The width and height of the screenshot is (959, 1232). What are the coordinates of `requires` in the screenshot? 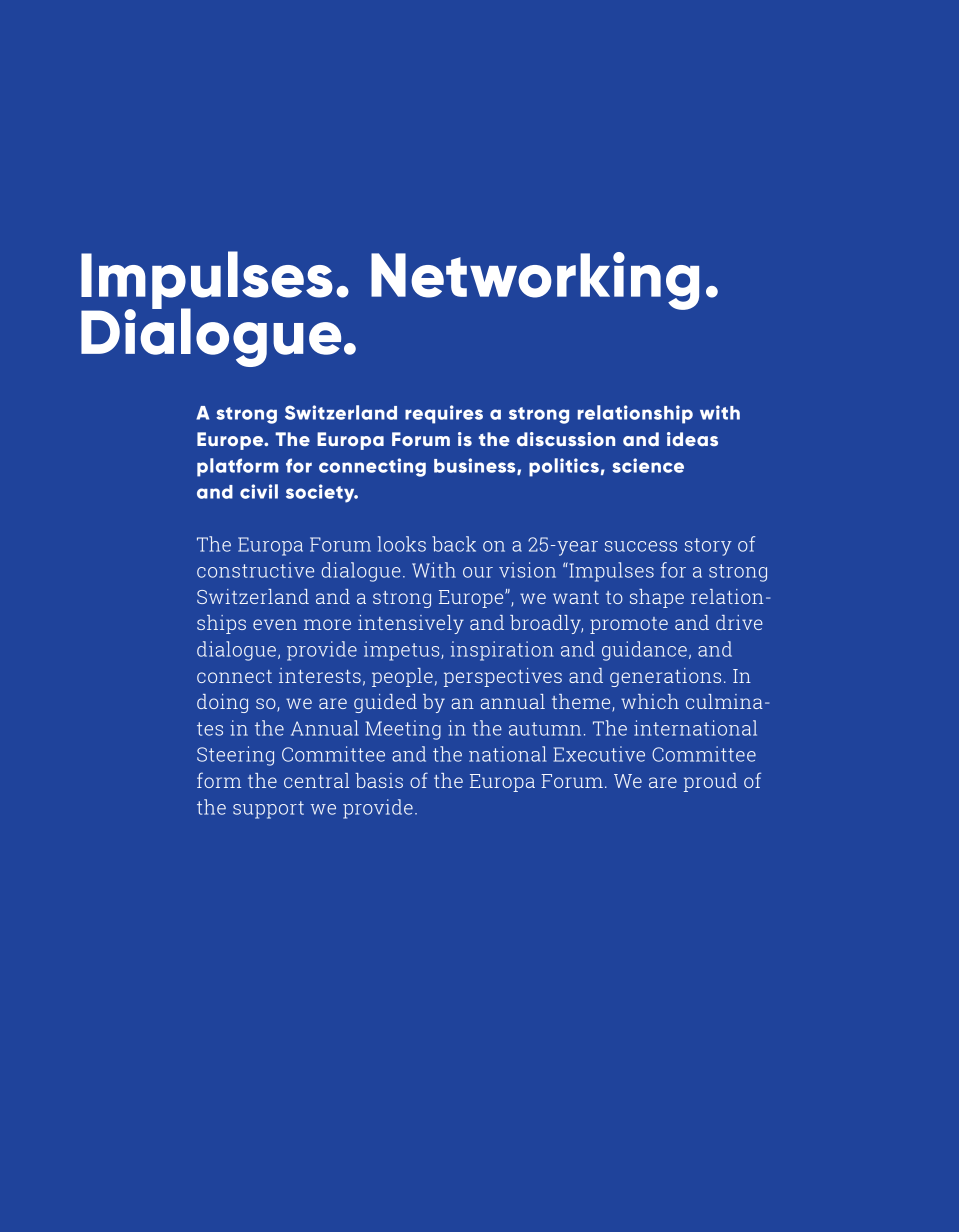 It's located at (444, 414).
